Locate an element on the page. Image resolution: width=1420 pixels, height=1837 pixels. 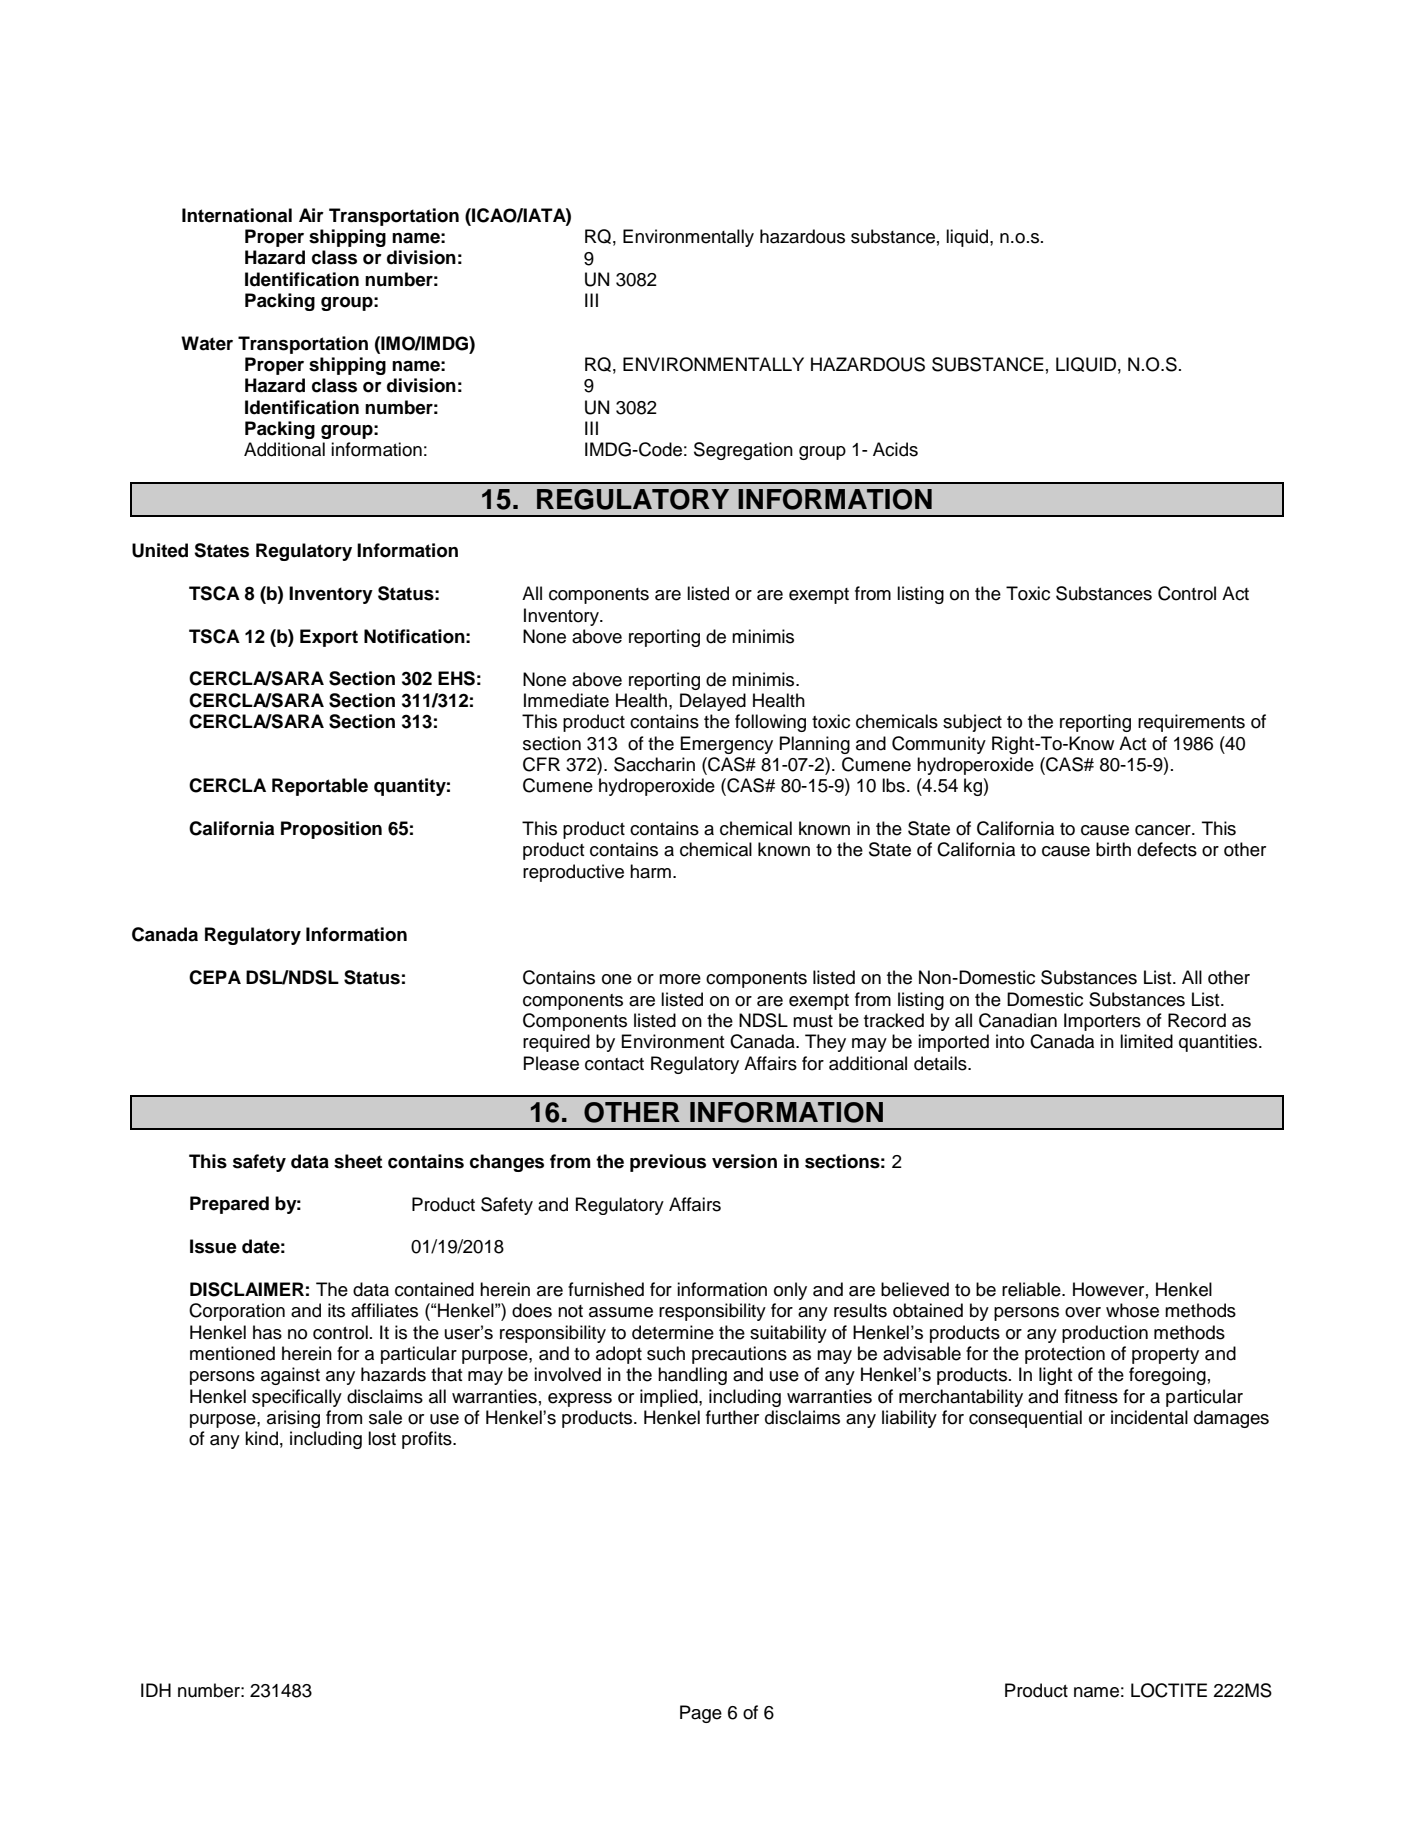
requirements is located at coordinates (1191, 723).
